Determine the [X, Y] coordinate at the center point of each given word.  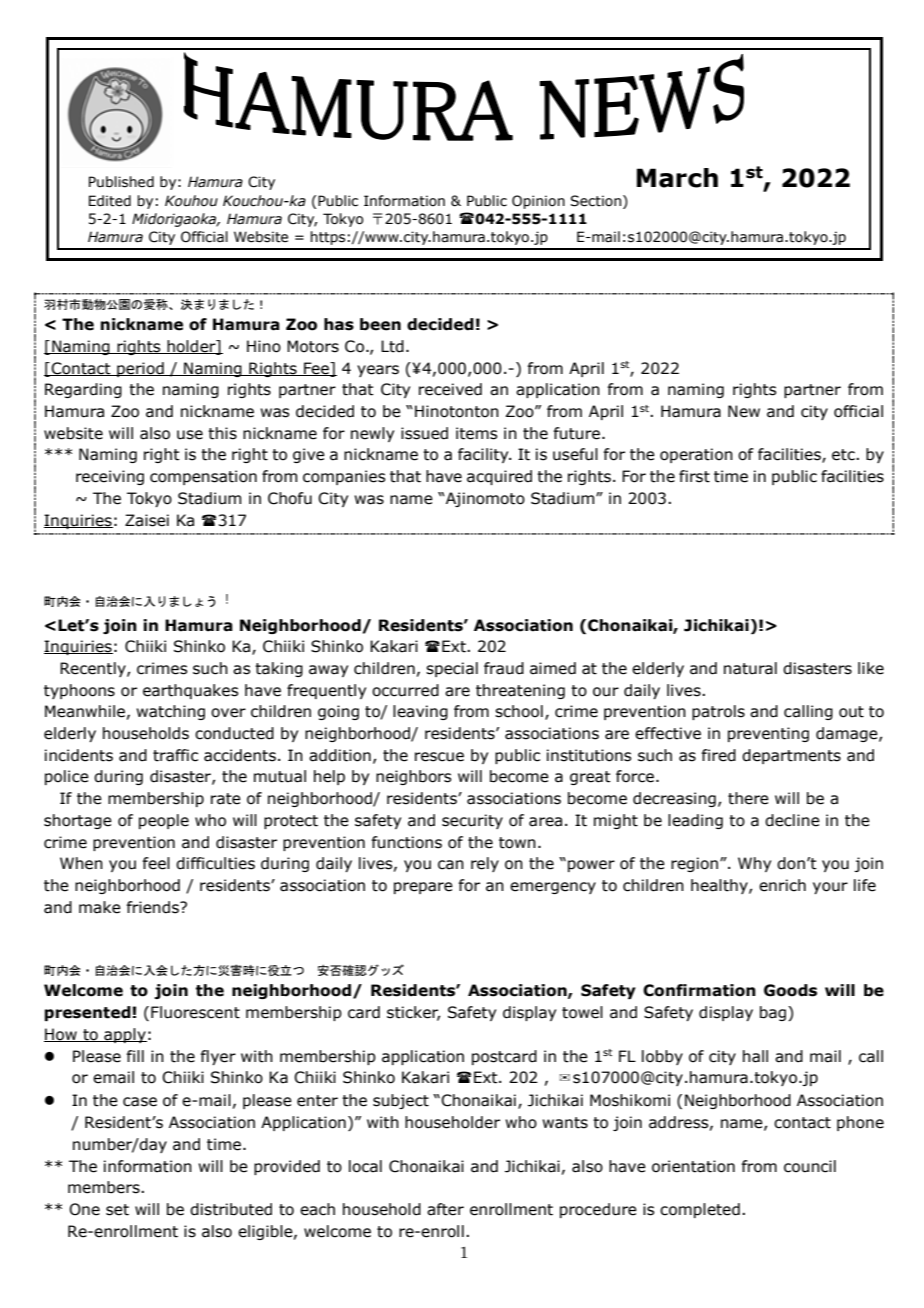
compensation [203, 477]
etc [844, 455]
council [810, 1166]
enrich [782, 885]
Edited [110, 201]
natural [750, 668]
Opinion [538, 202]
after [445, 1209]
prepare [423, 888]
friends [153, 907]
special [452, 669]
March [677, 178]
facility [484, 455]
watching [170, 712]
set [117, 1210]
